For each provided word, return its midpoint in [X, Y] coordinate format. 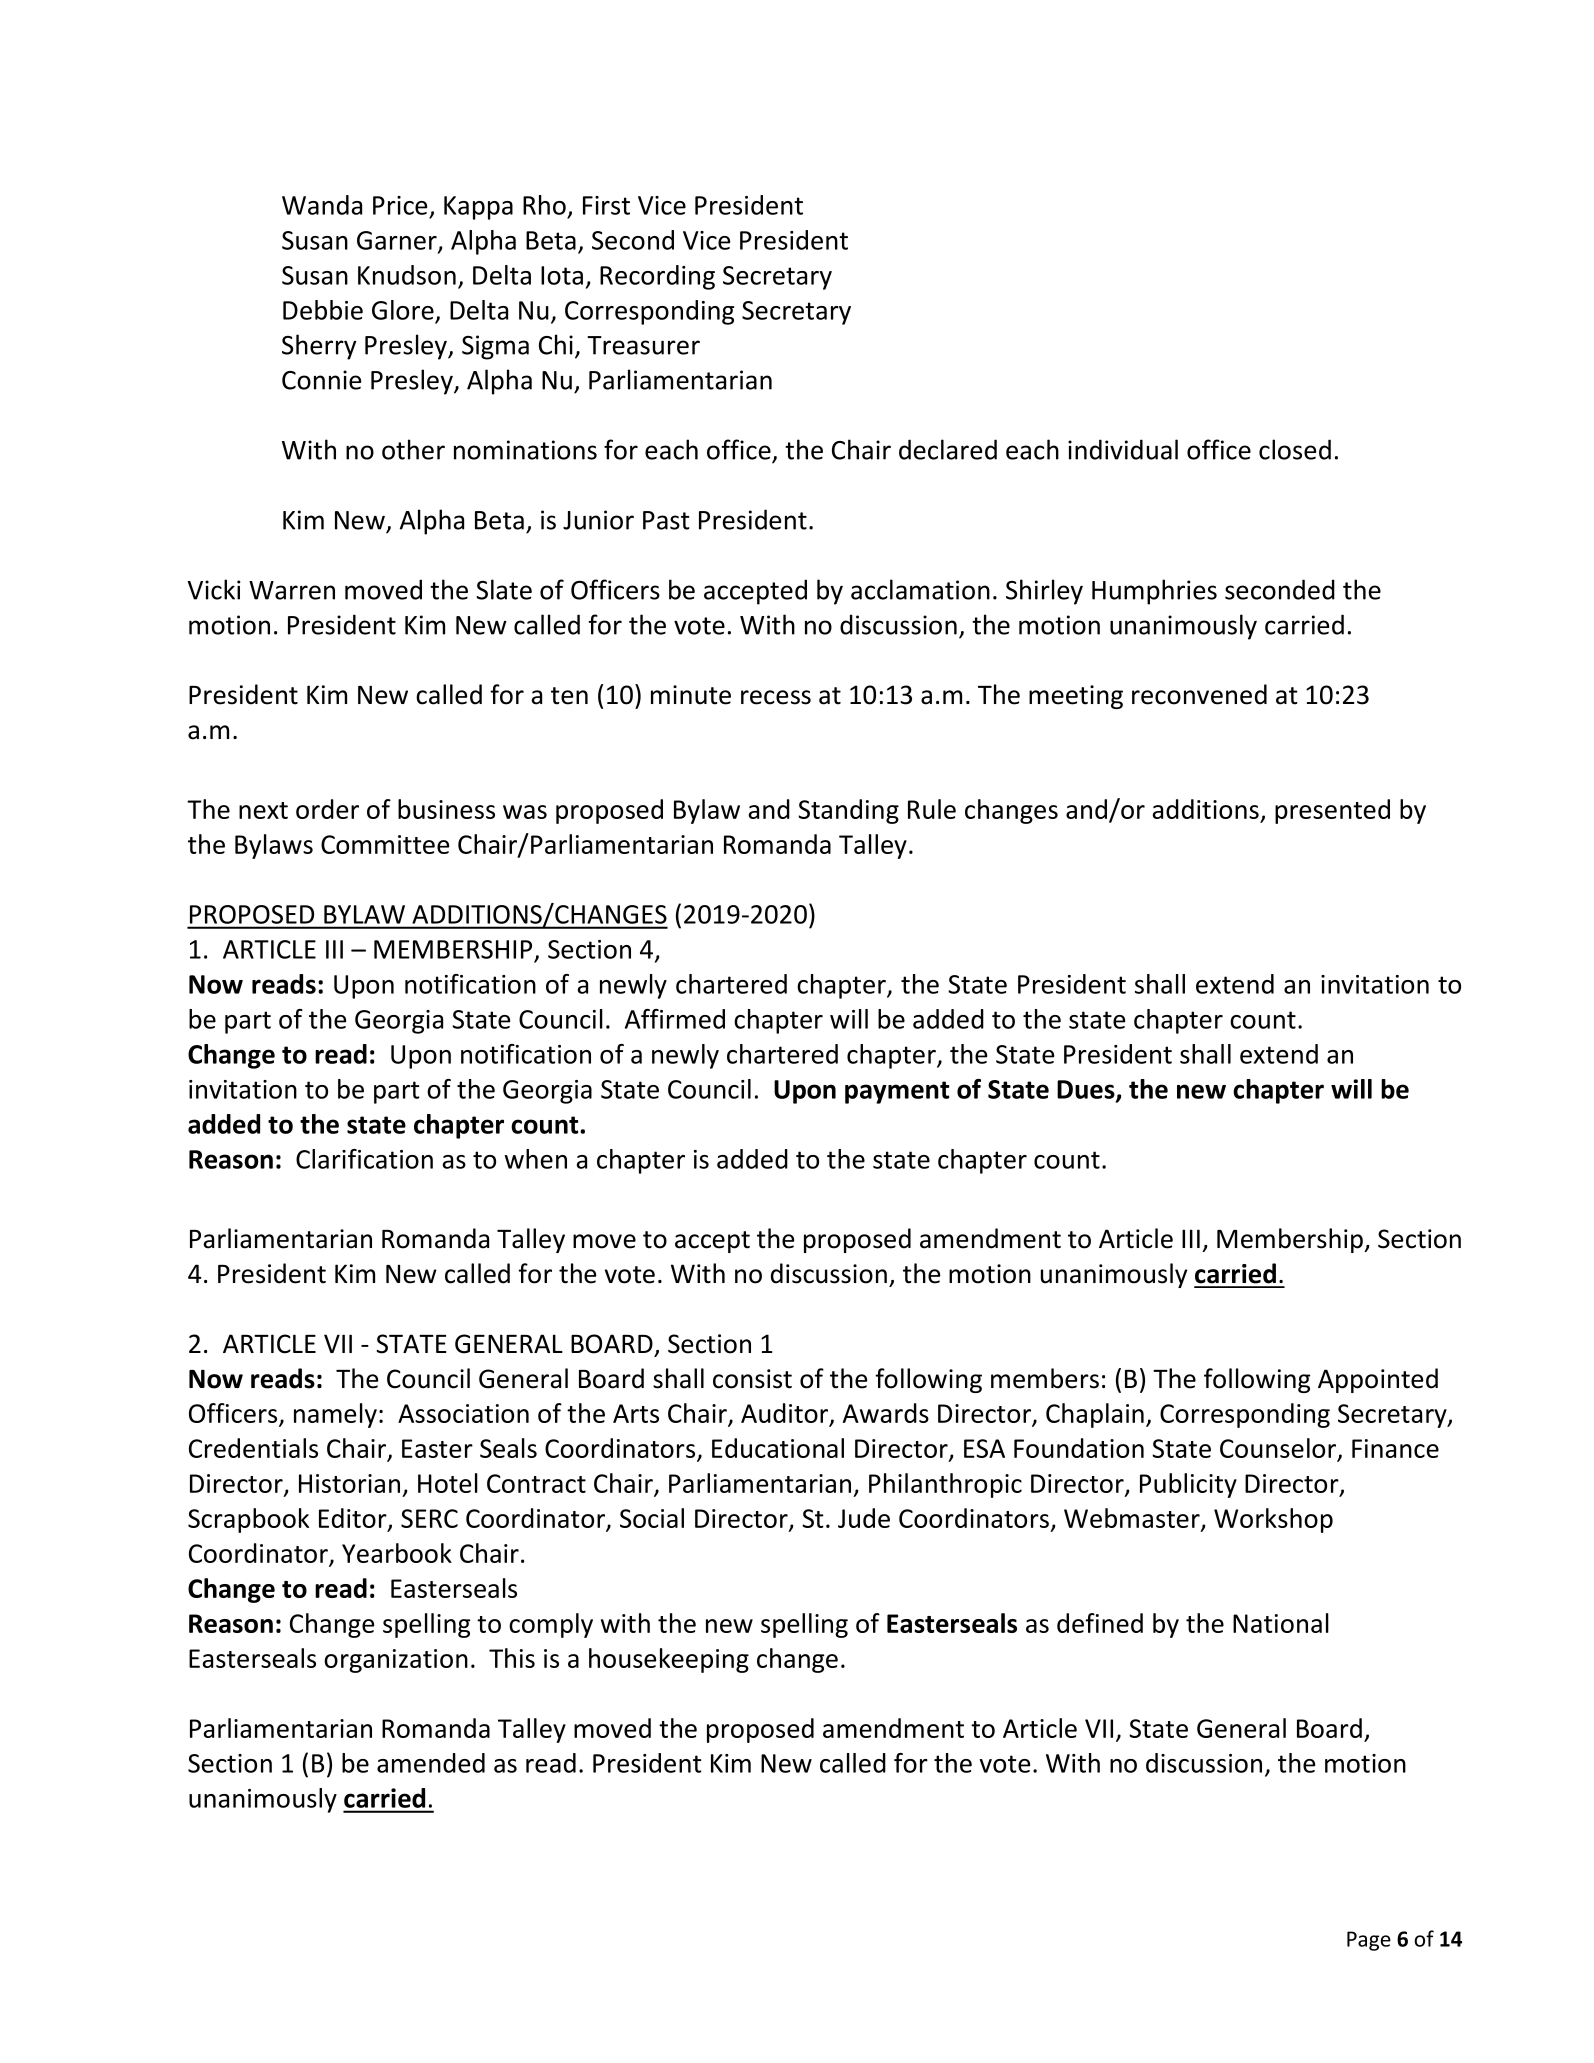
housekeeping [669, 1660]
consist [752, 1379]
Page [1369, 1941]
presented [1332, 811]
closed [1295, 449]
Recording [657, 277]
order [327, 809]
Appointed [1378, 1380]
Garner [398, 241]
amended [431, 1763]
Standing [848, 811]
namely [335, 1415]
